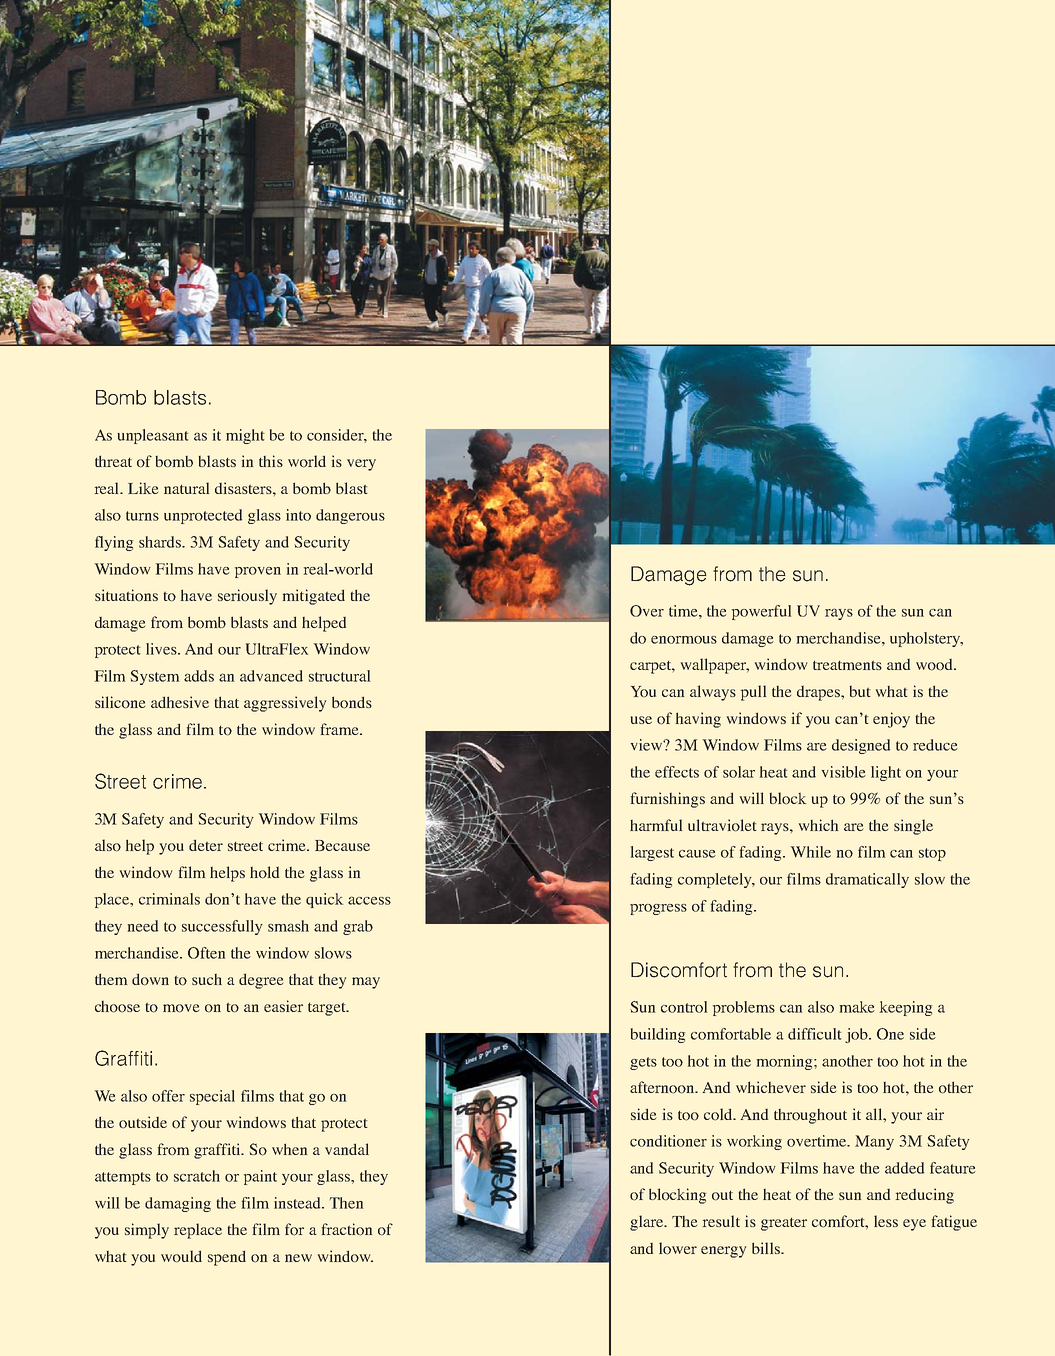 The height and width of the document is (1356, 1055). Describe the element at coordinates (761, 612) in the document. I see `powerful` at that location.
